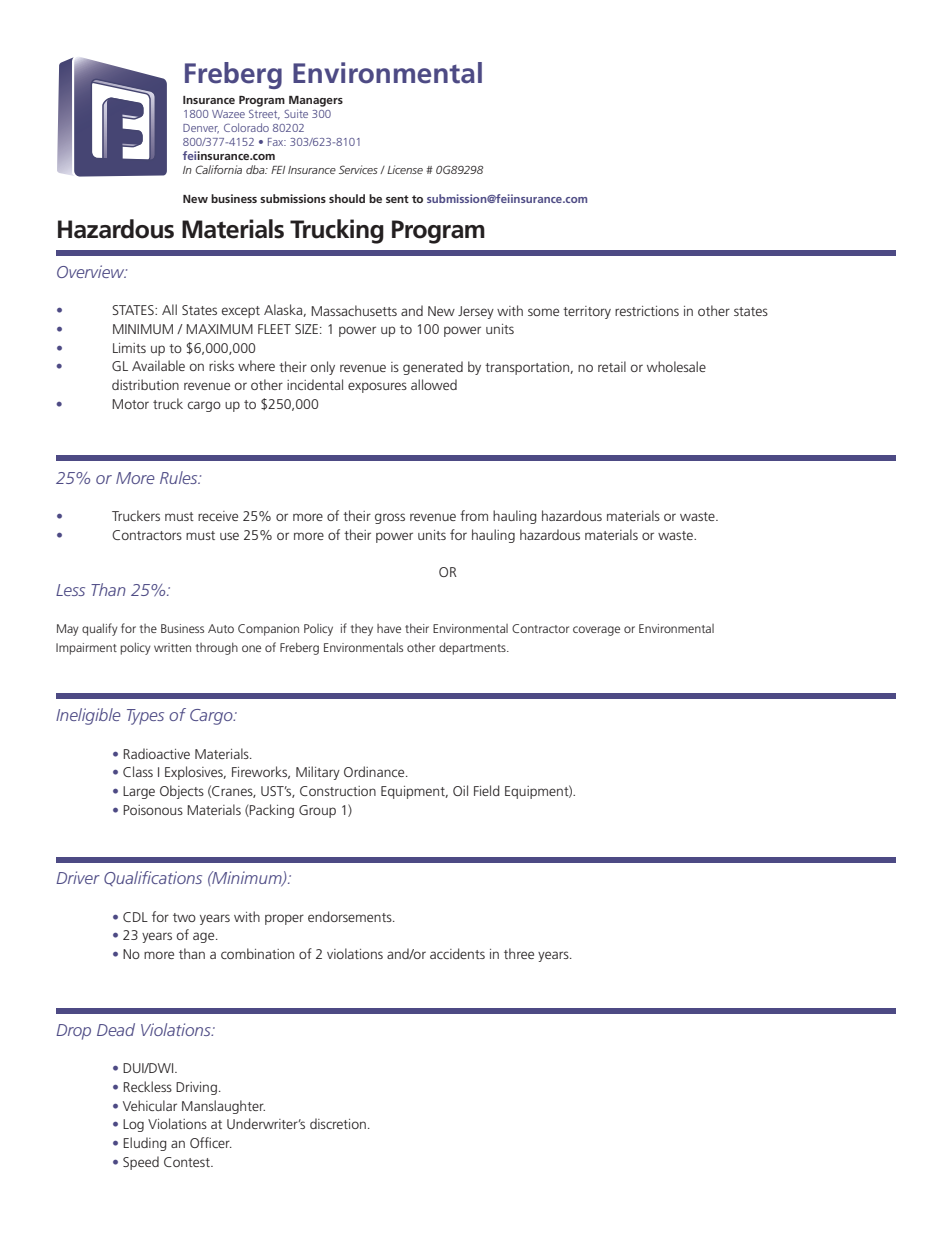  I want to click on Large, so click(139, 792).
